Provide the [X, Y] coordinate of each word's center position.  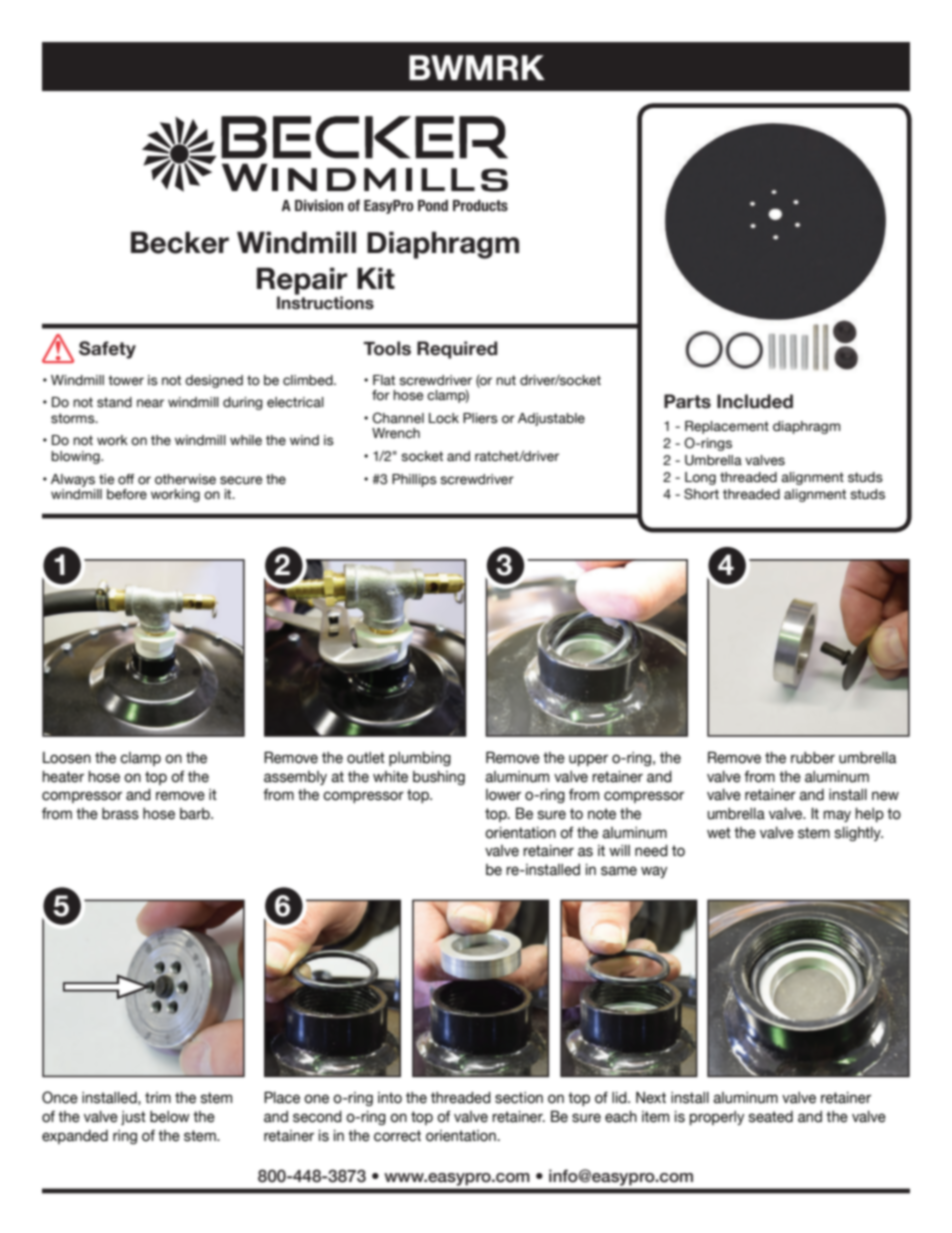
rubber [813, 758]
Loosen [67, 758]
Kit [376, 278]
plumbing [420, 759]
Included [755, 401]
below [170, 1117]
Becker [180, 242]
